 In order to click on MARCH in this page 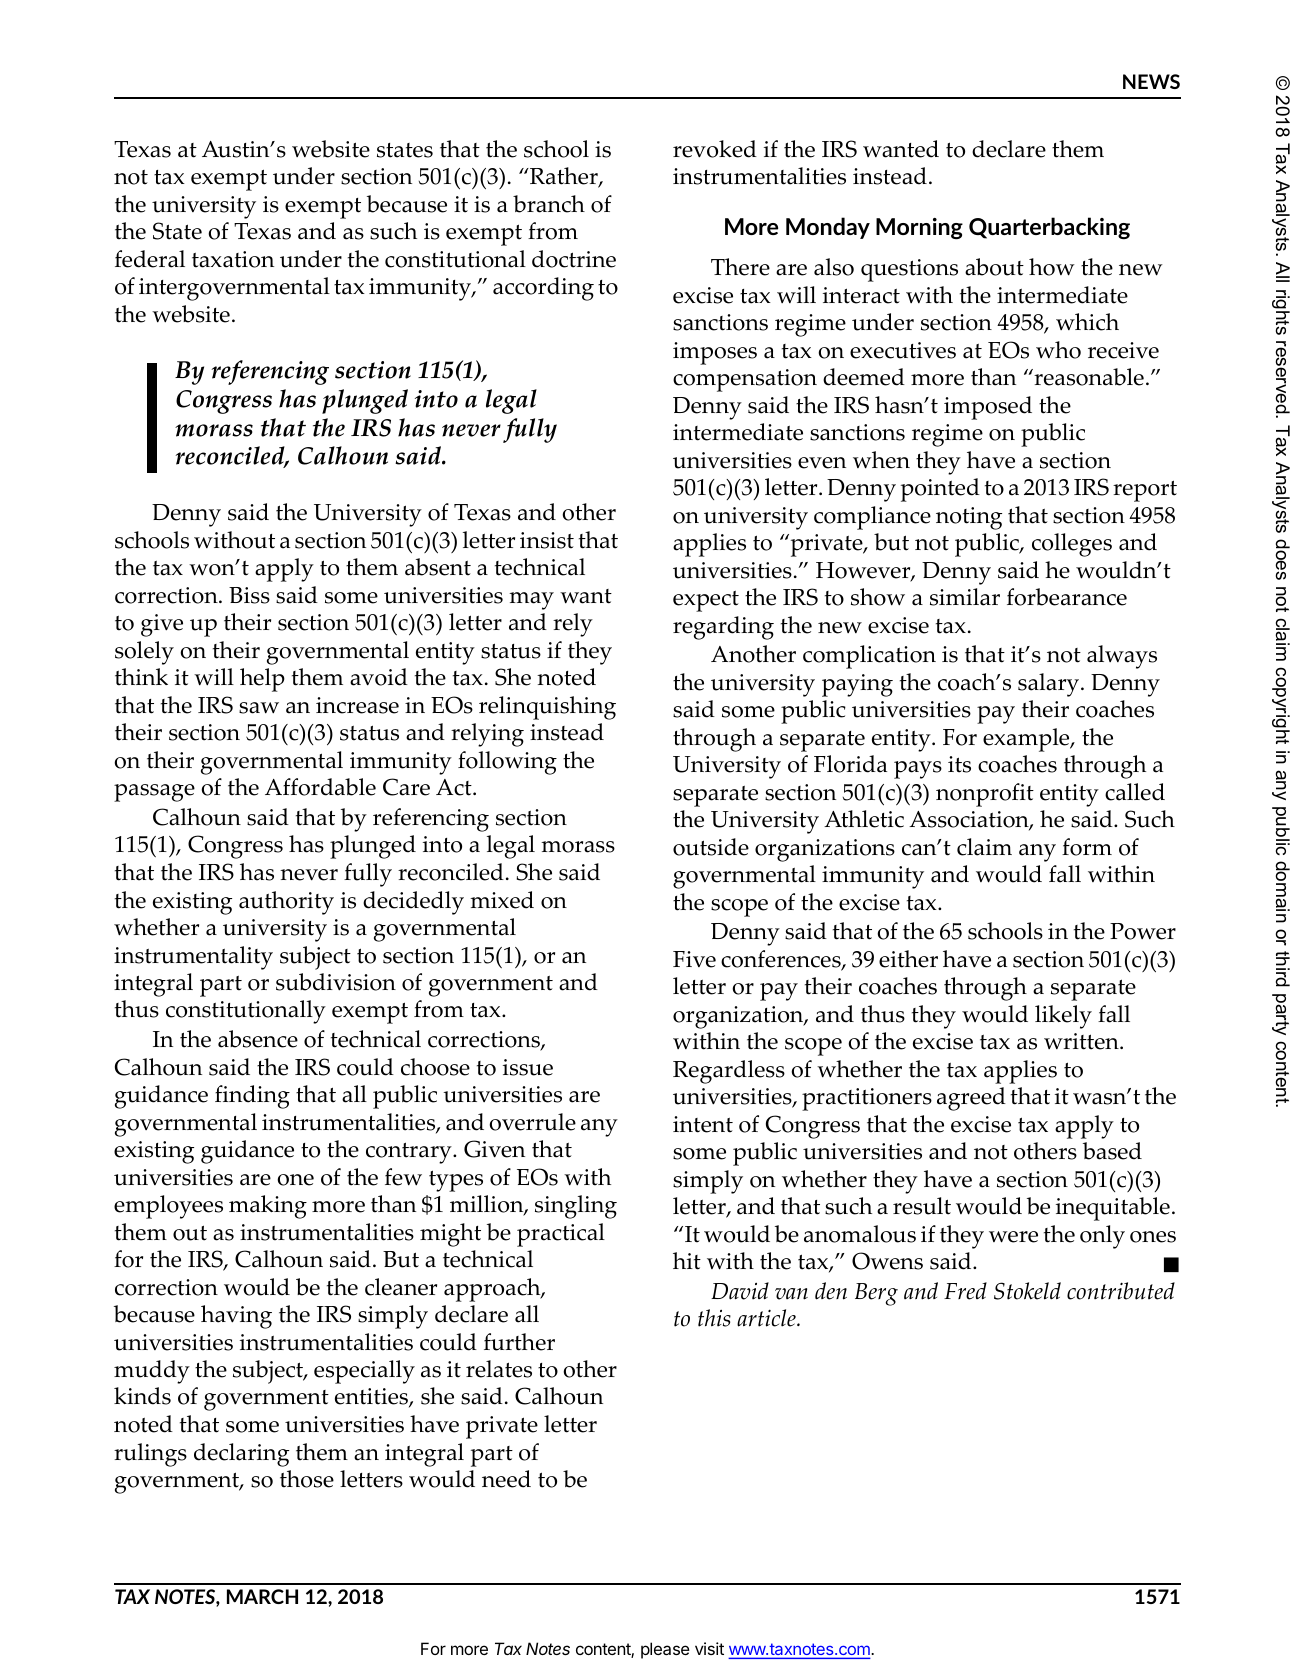, I will do `click(262, 1596)`.
